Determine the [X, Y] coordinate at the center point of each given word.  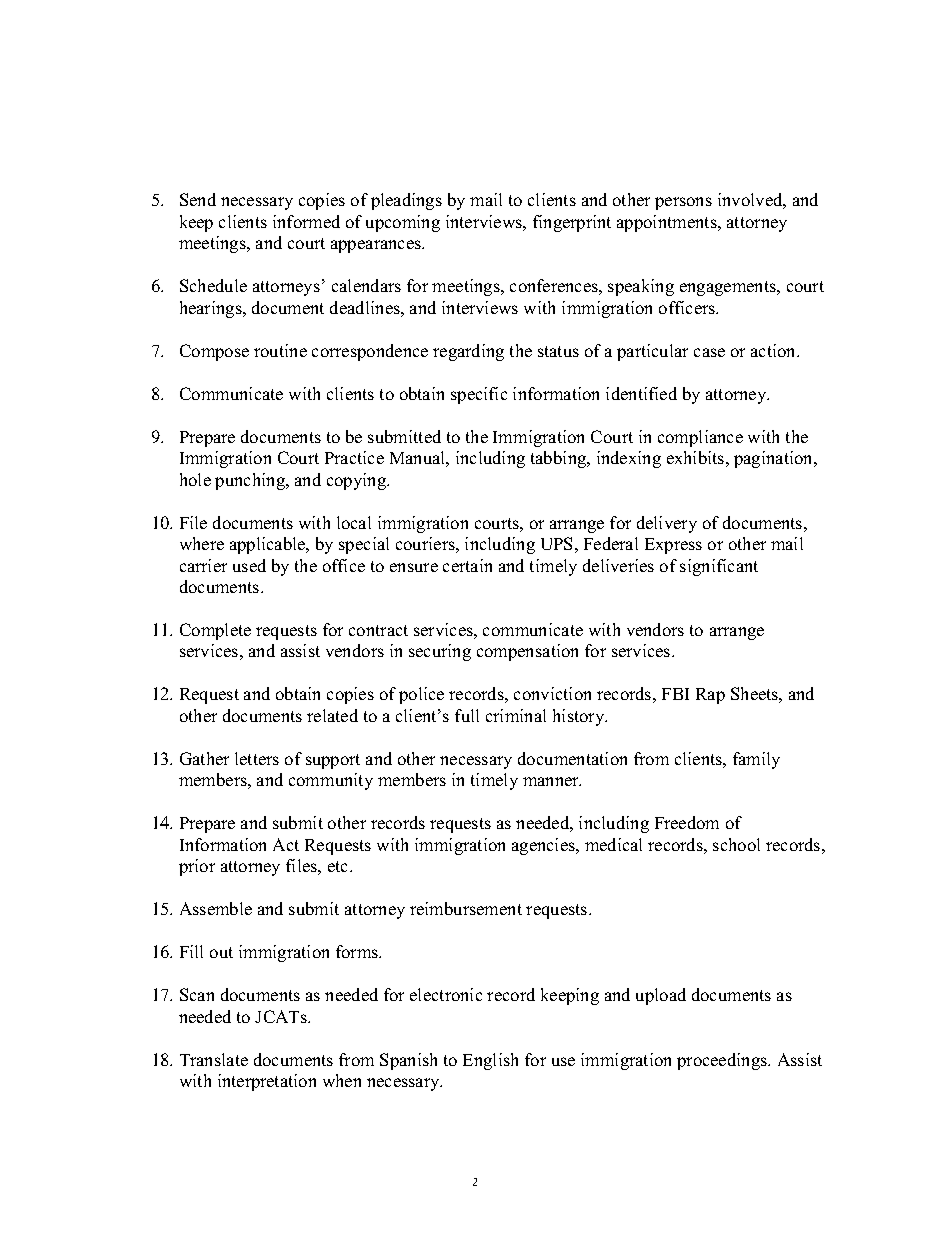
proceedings [723, 1061]
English [490, 1061]
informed [306, 221]
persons [683, 203]
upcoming [403, 223]
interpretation [267, 1082]
